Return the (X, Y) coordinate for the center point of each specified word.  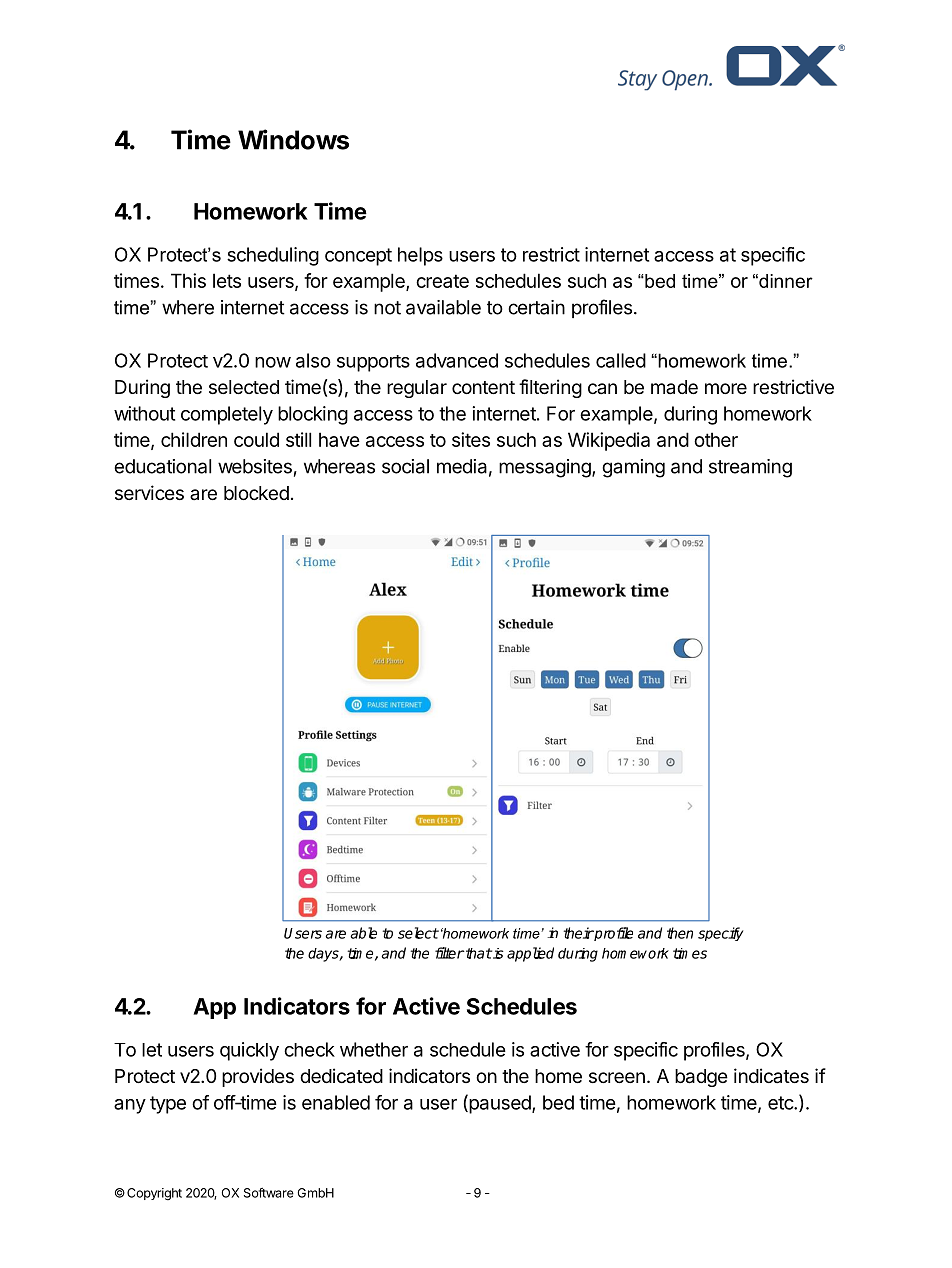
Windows (293, 139)
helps (420, 256)
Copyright (154, 1194)
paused (500, 1104)
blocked (256, 493)
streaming (750, 468)
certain (536, 307)
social (405, 466)
